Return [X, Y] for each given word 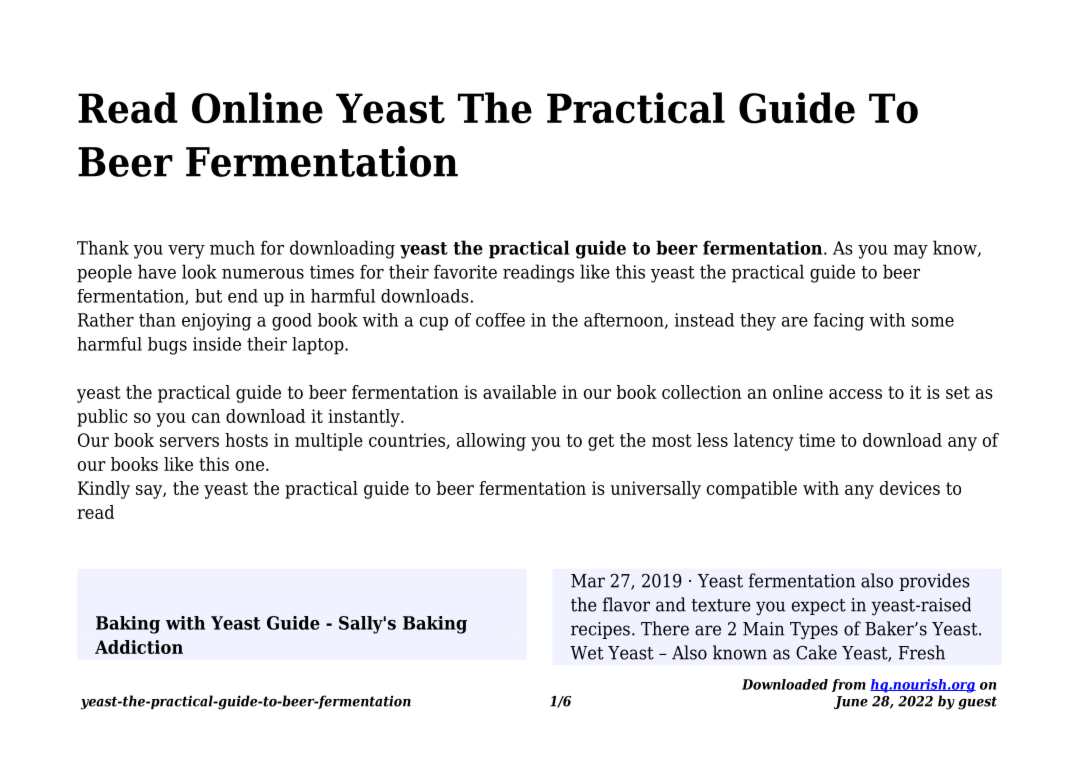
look [199, 271]
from [849, 685]
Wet [587, 653]
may [911, 252]
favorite [465, 271]
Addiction [139, 647]
